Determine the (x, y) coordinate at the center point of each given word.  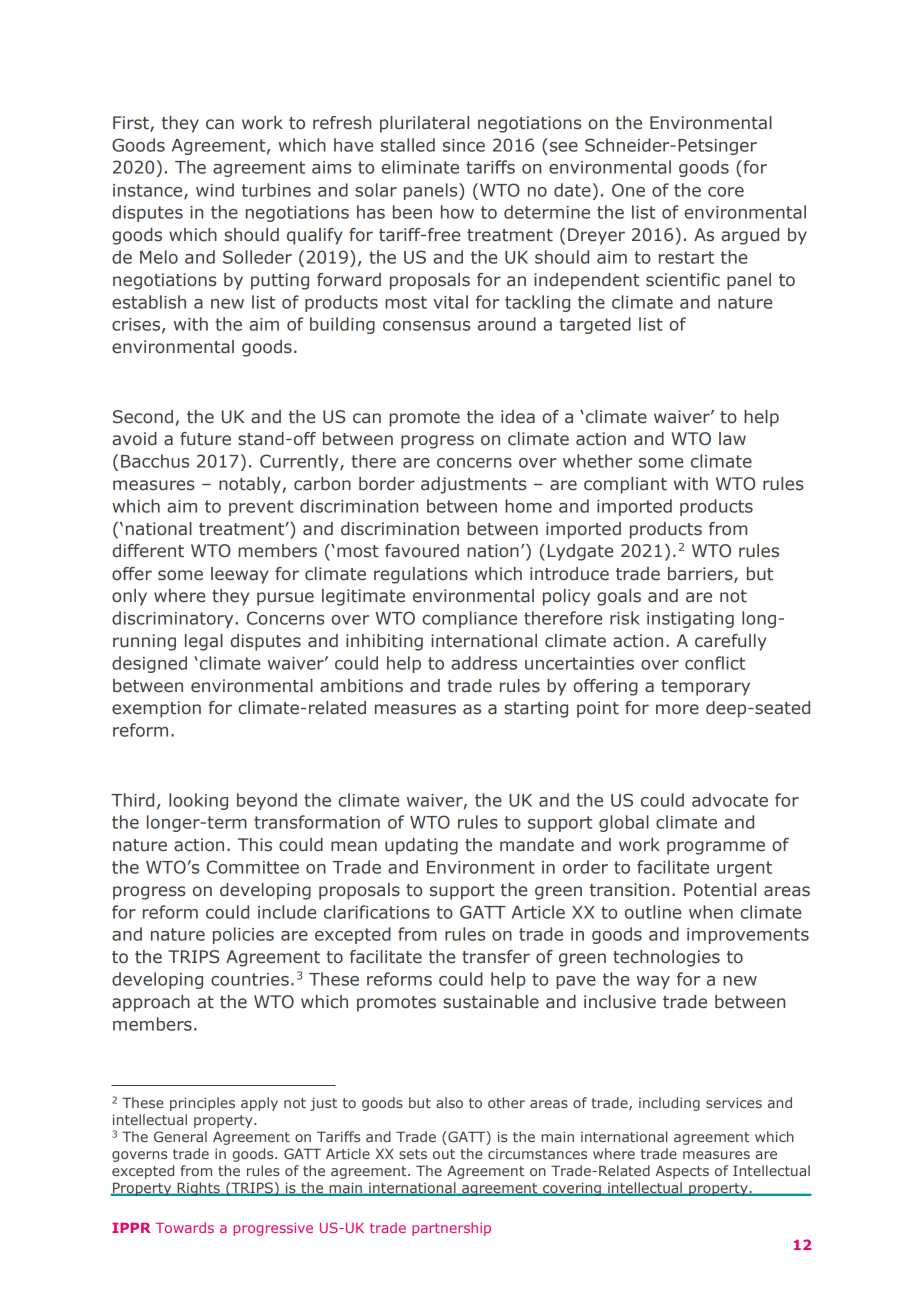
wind (215, 190)
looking (198, 801)
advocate (730, 800)
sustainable (491, 1002)
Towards (185, 1227)
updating (421, 846)
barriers (701, 575)
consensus (426, 326)
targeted (595, 325)
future (205, 439)
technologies (666, 958)
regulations (420, 575)
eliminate (420, 167)
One (628, 190)
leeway (240, 575)
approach (151, 1003)
